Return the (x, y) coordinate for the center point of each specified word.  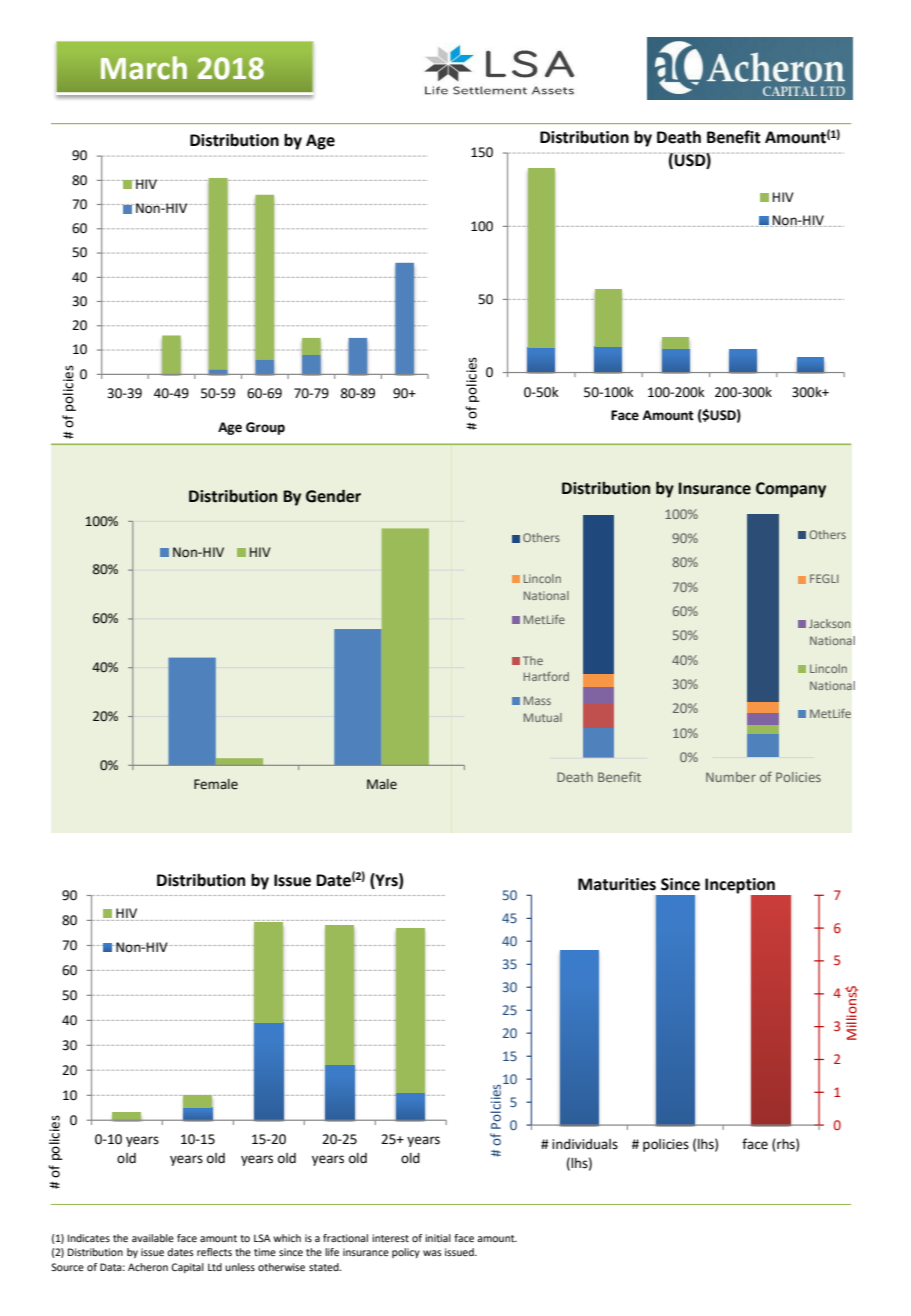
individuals (585, 1144)
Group (265, 428)
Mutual (543, 717)
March (144, 68)
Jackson (829, 623)
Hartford (546, 676)
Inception (740, 886)
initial (438, 1238)
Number (731, 777)
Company (791, 490)
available (153, 1238)
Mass (537, 700)
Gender (333, 496)
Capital (187, 1268)
